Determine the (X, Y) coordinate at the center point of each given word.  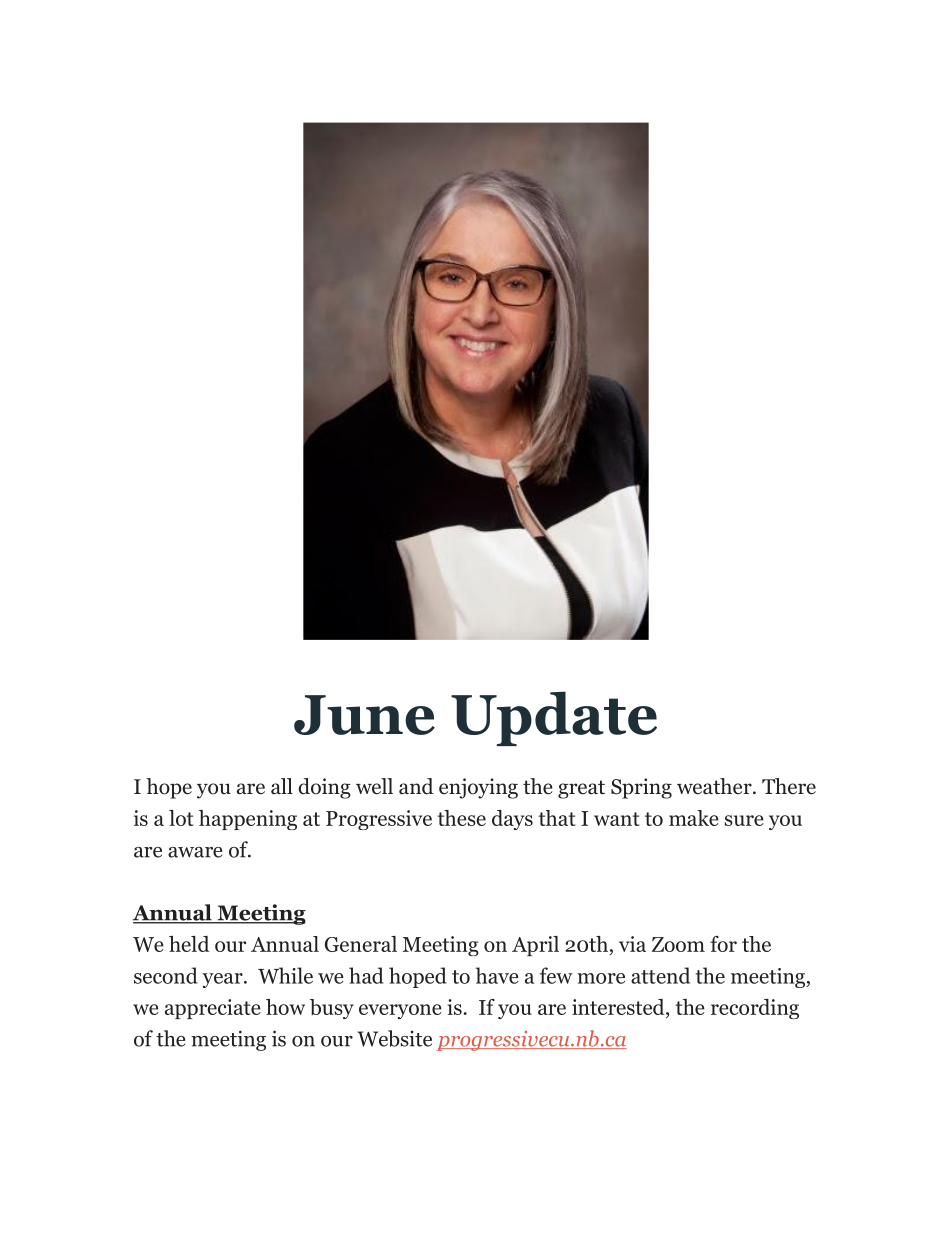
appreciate (213, 1009)
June (364, 715)
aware (195, 852)
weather (715, 786)
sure (744, 820)
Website (394, 1038)
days (512, 820)
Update (554, 718)
